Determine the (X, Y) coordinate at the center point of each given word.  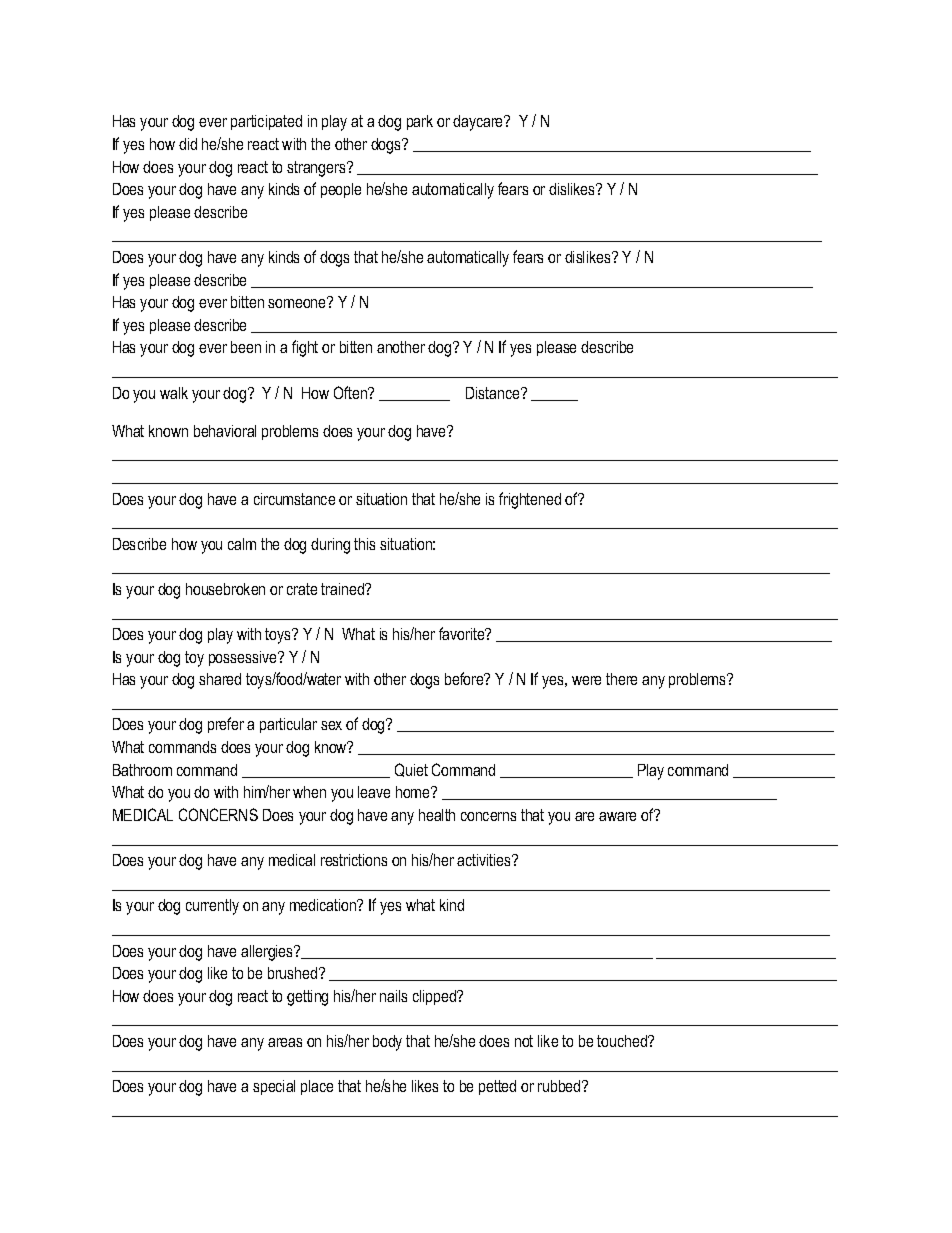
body (387, 1043)
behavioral (225, 431)
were (586, 680)
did (188, 144)
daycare (479, 123)
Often (351, 392)
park (420, 122)
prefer (226, 725)
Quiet (411, 770)
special (274, 1087)
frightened (530, 500)
